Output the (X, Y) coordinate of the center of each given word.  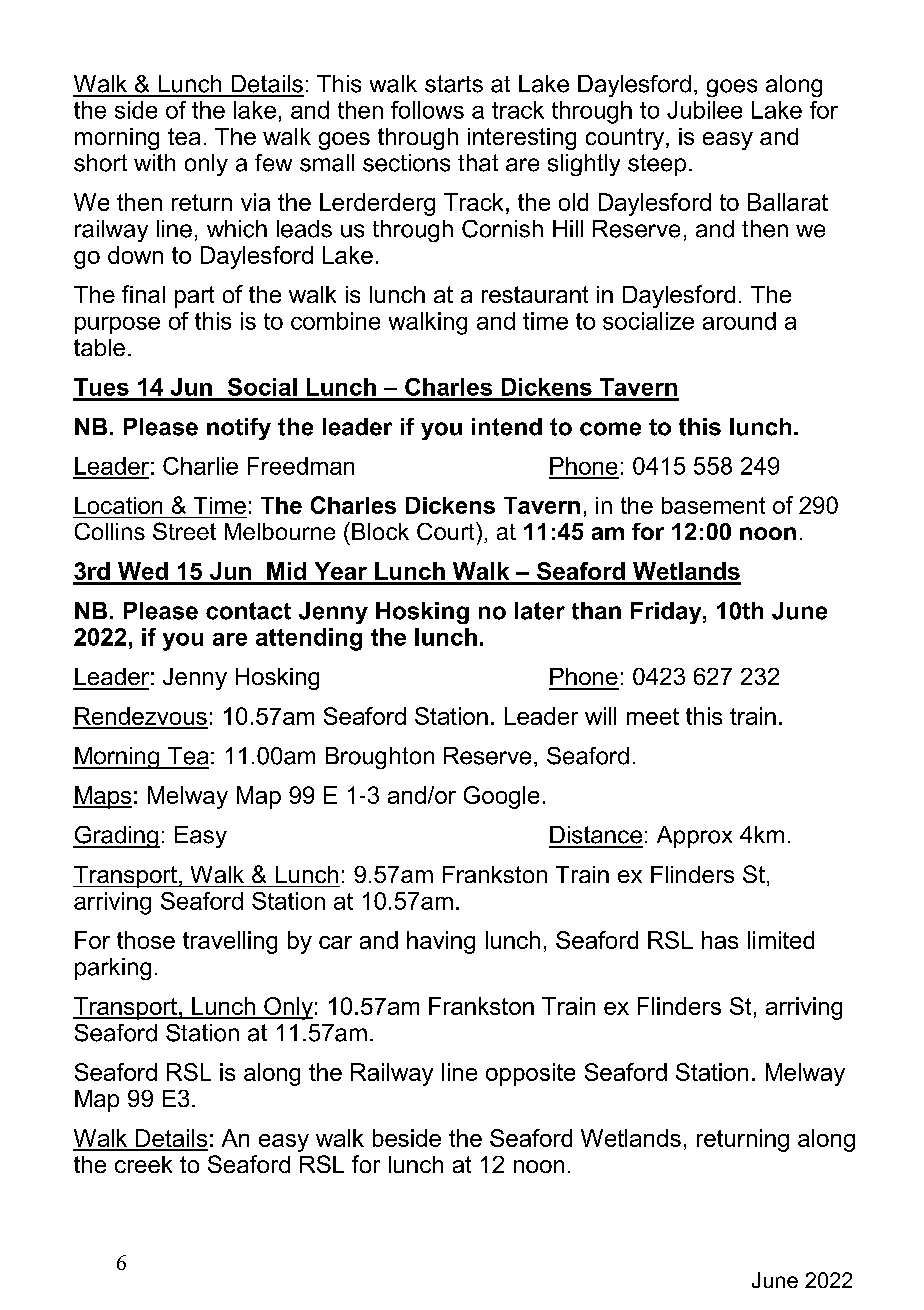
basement (713, 505)
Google (501, 797)
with (154, 162)
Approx (694, 837)
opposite (530, 1074)
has (720, 940)
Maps (102, 797)
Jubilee (704, 110)
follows (427, 110)
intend (507, 427)
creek (143, 1164)
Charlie (200, 466)
